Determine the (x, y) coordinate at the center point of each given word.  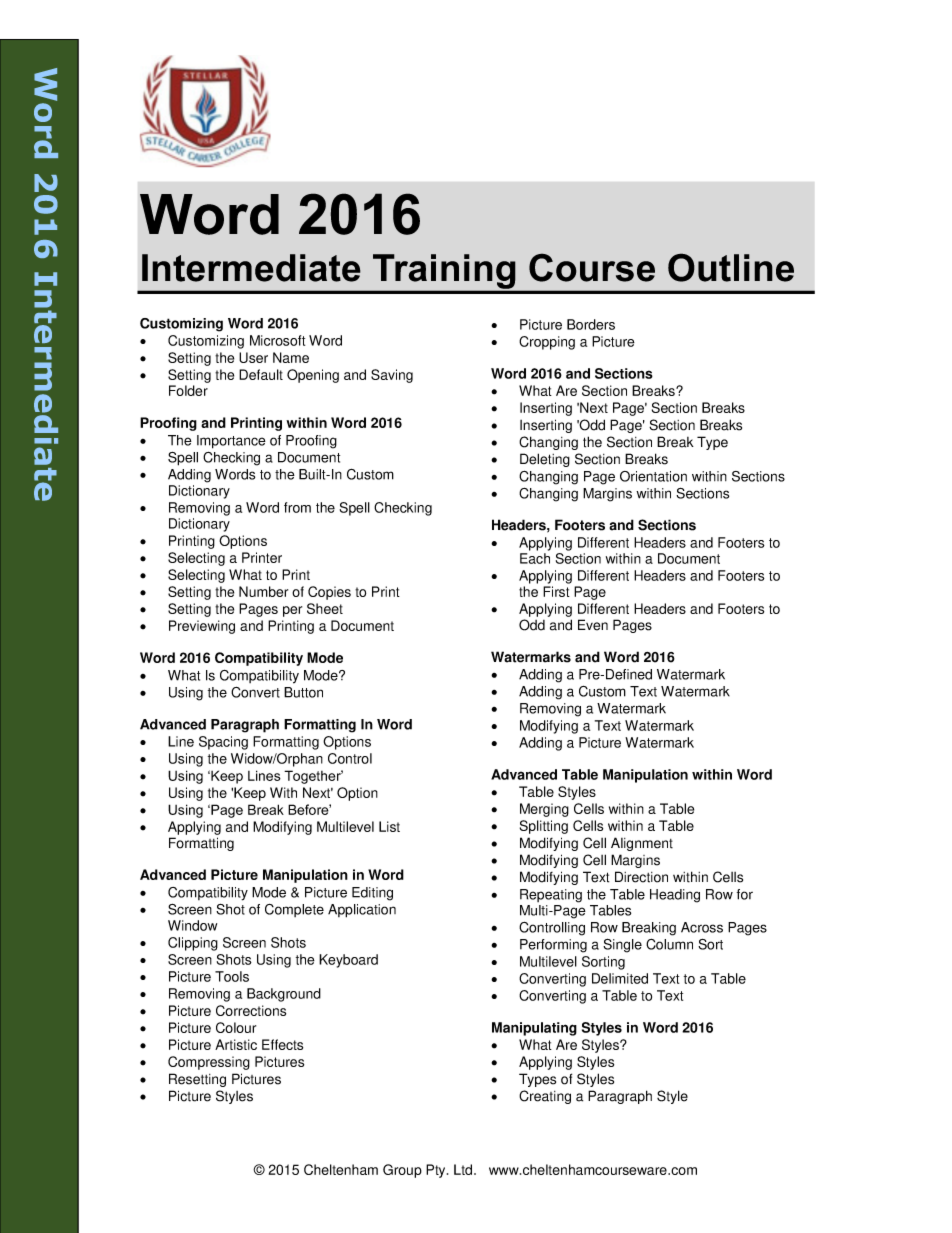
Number (263, 591)
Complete (294, 910)
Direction (641, 877)
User (253, 357)
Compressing (209, 1063)
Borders (591, 324)
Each (535, 558)
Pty (437, 1171)
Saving (392, 376)
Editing (372, 894)
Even (593, 625)
